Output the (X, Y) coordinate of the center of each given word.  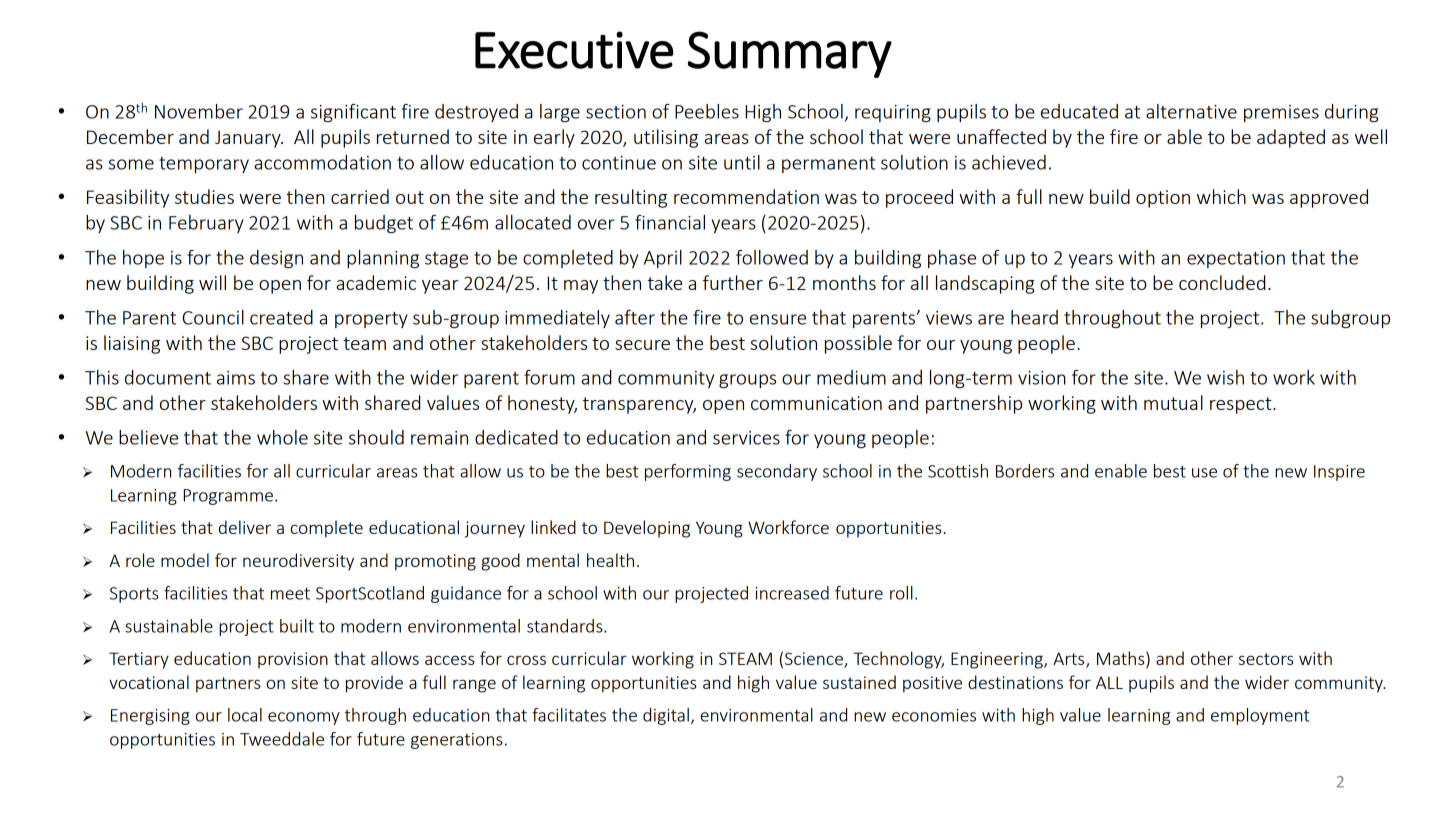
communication (816, 403)
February (206, 224)
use (1204, 473)
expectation (1236, 259)
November (199, 111)
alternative (1191, 111)
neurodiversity (298, 562)
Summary (790, 54)
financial (670, 222)
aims (236, 378)
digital (666, 716)
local (245, 715)
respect (1242, 405)
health (610, 560)
